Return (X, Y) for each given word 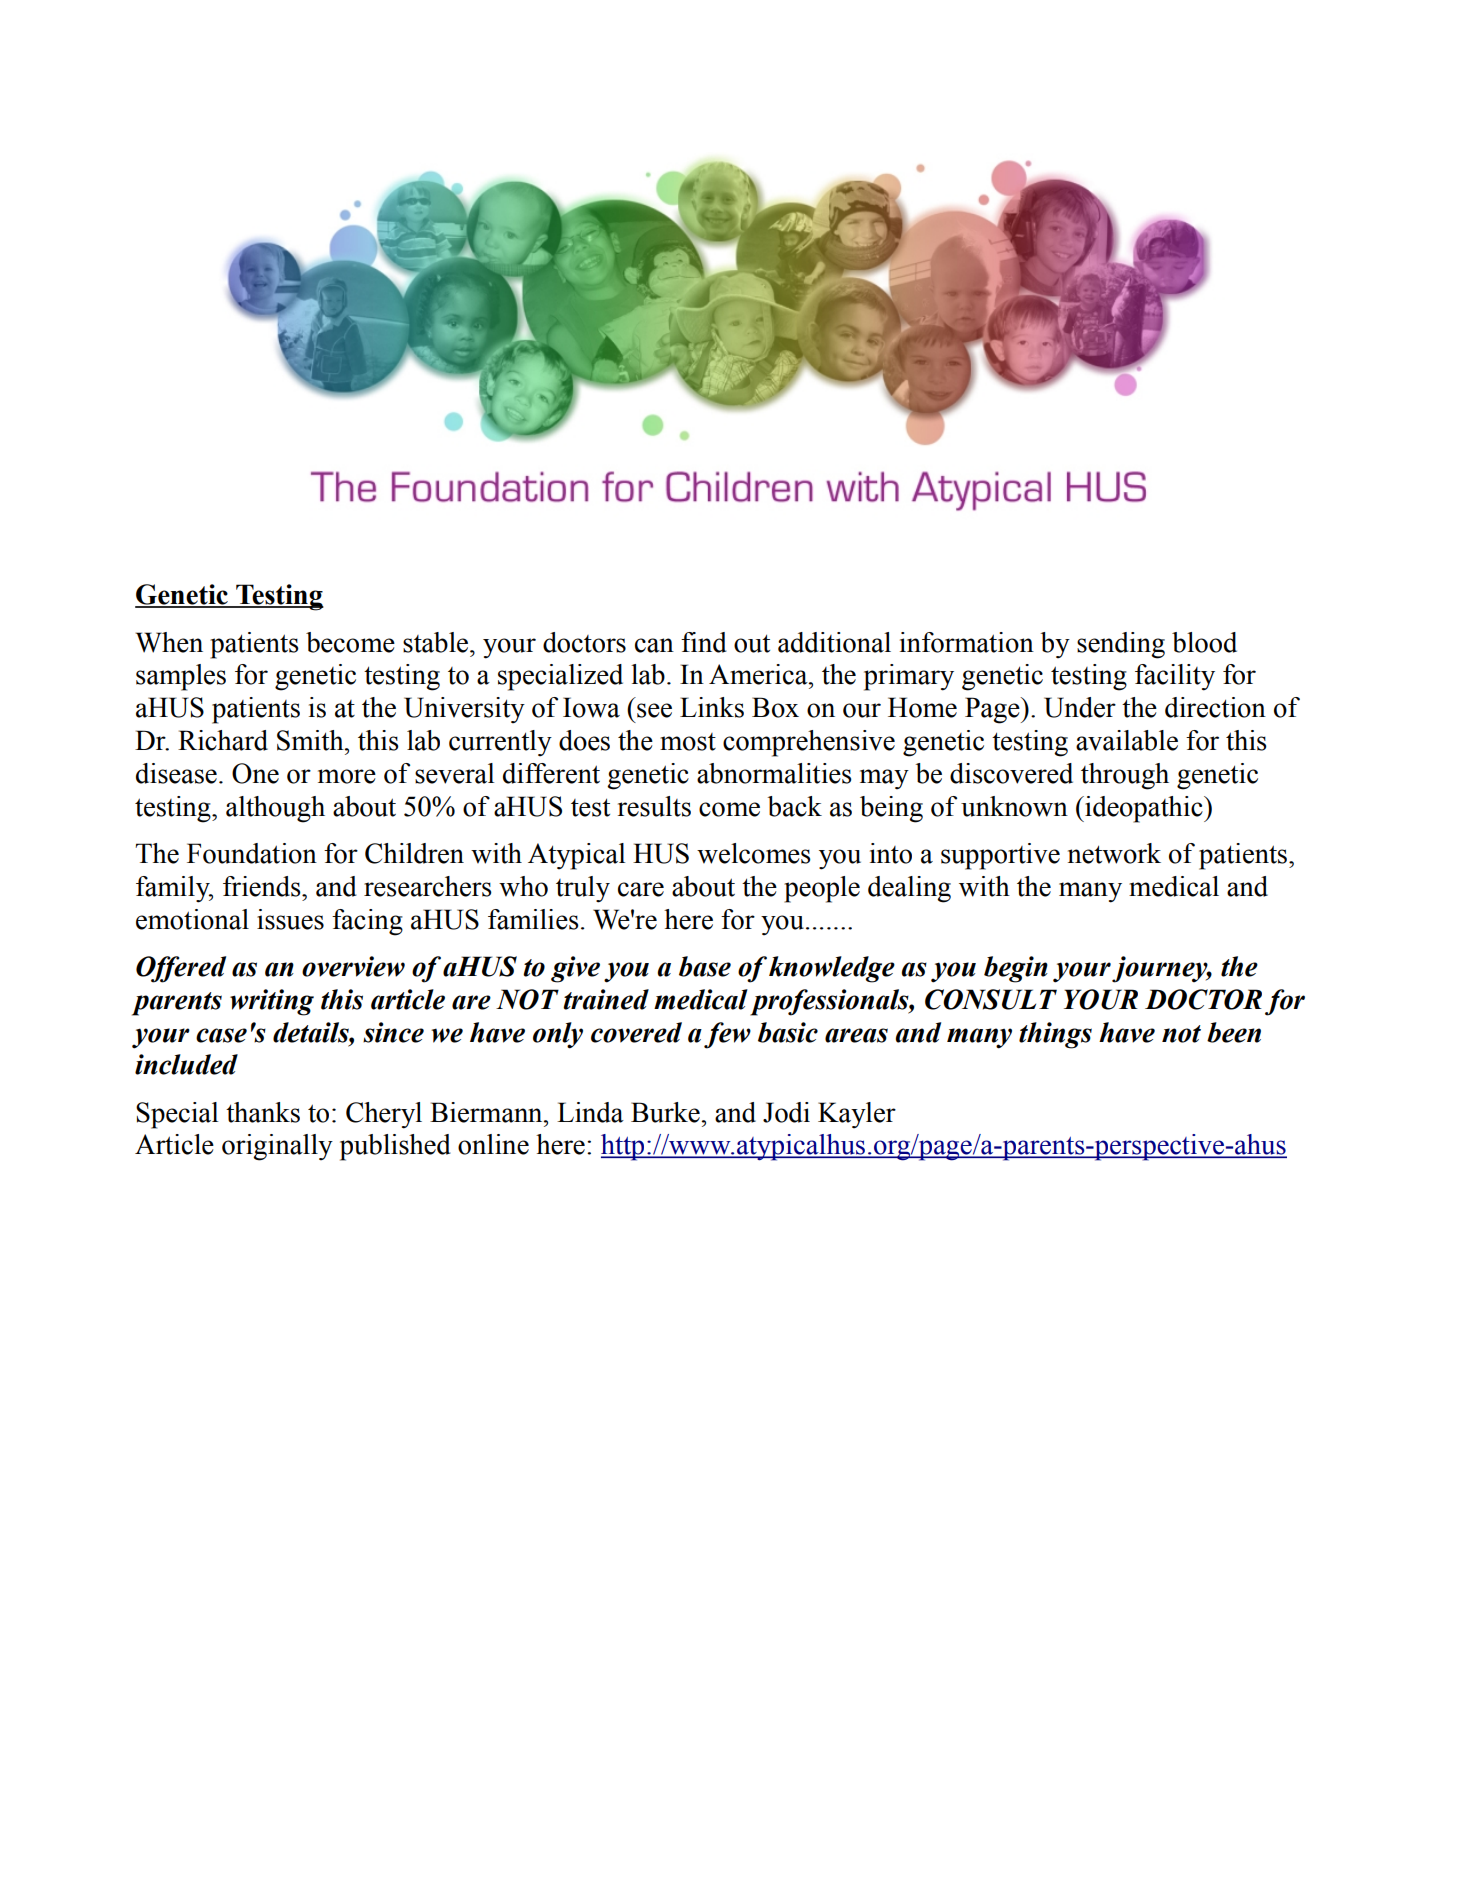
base (705, 966)
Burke (666, 1112)
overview (353, 966)
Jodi (786, 1112)
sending (1121, 645)
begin (1016, 969)
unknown (1014, 806)
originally (277, 1147)
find (704, 642)
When (169, 642)
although (275, 809)
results (654, 806)
